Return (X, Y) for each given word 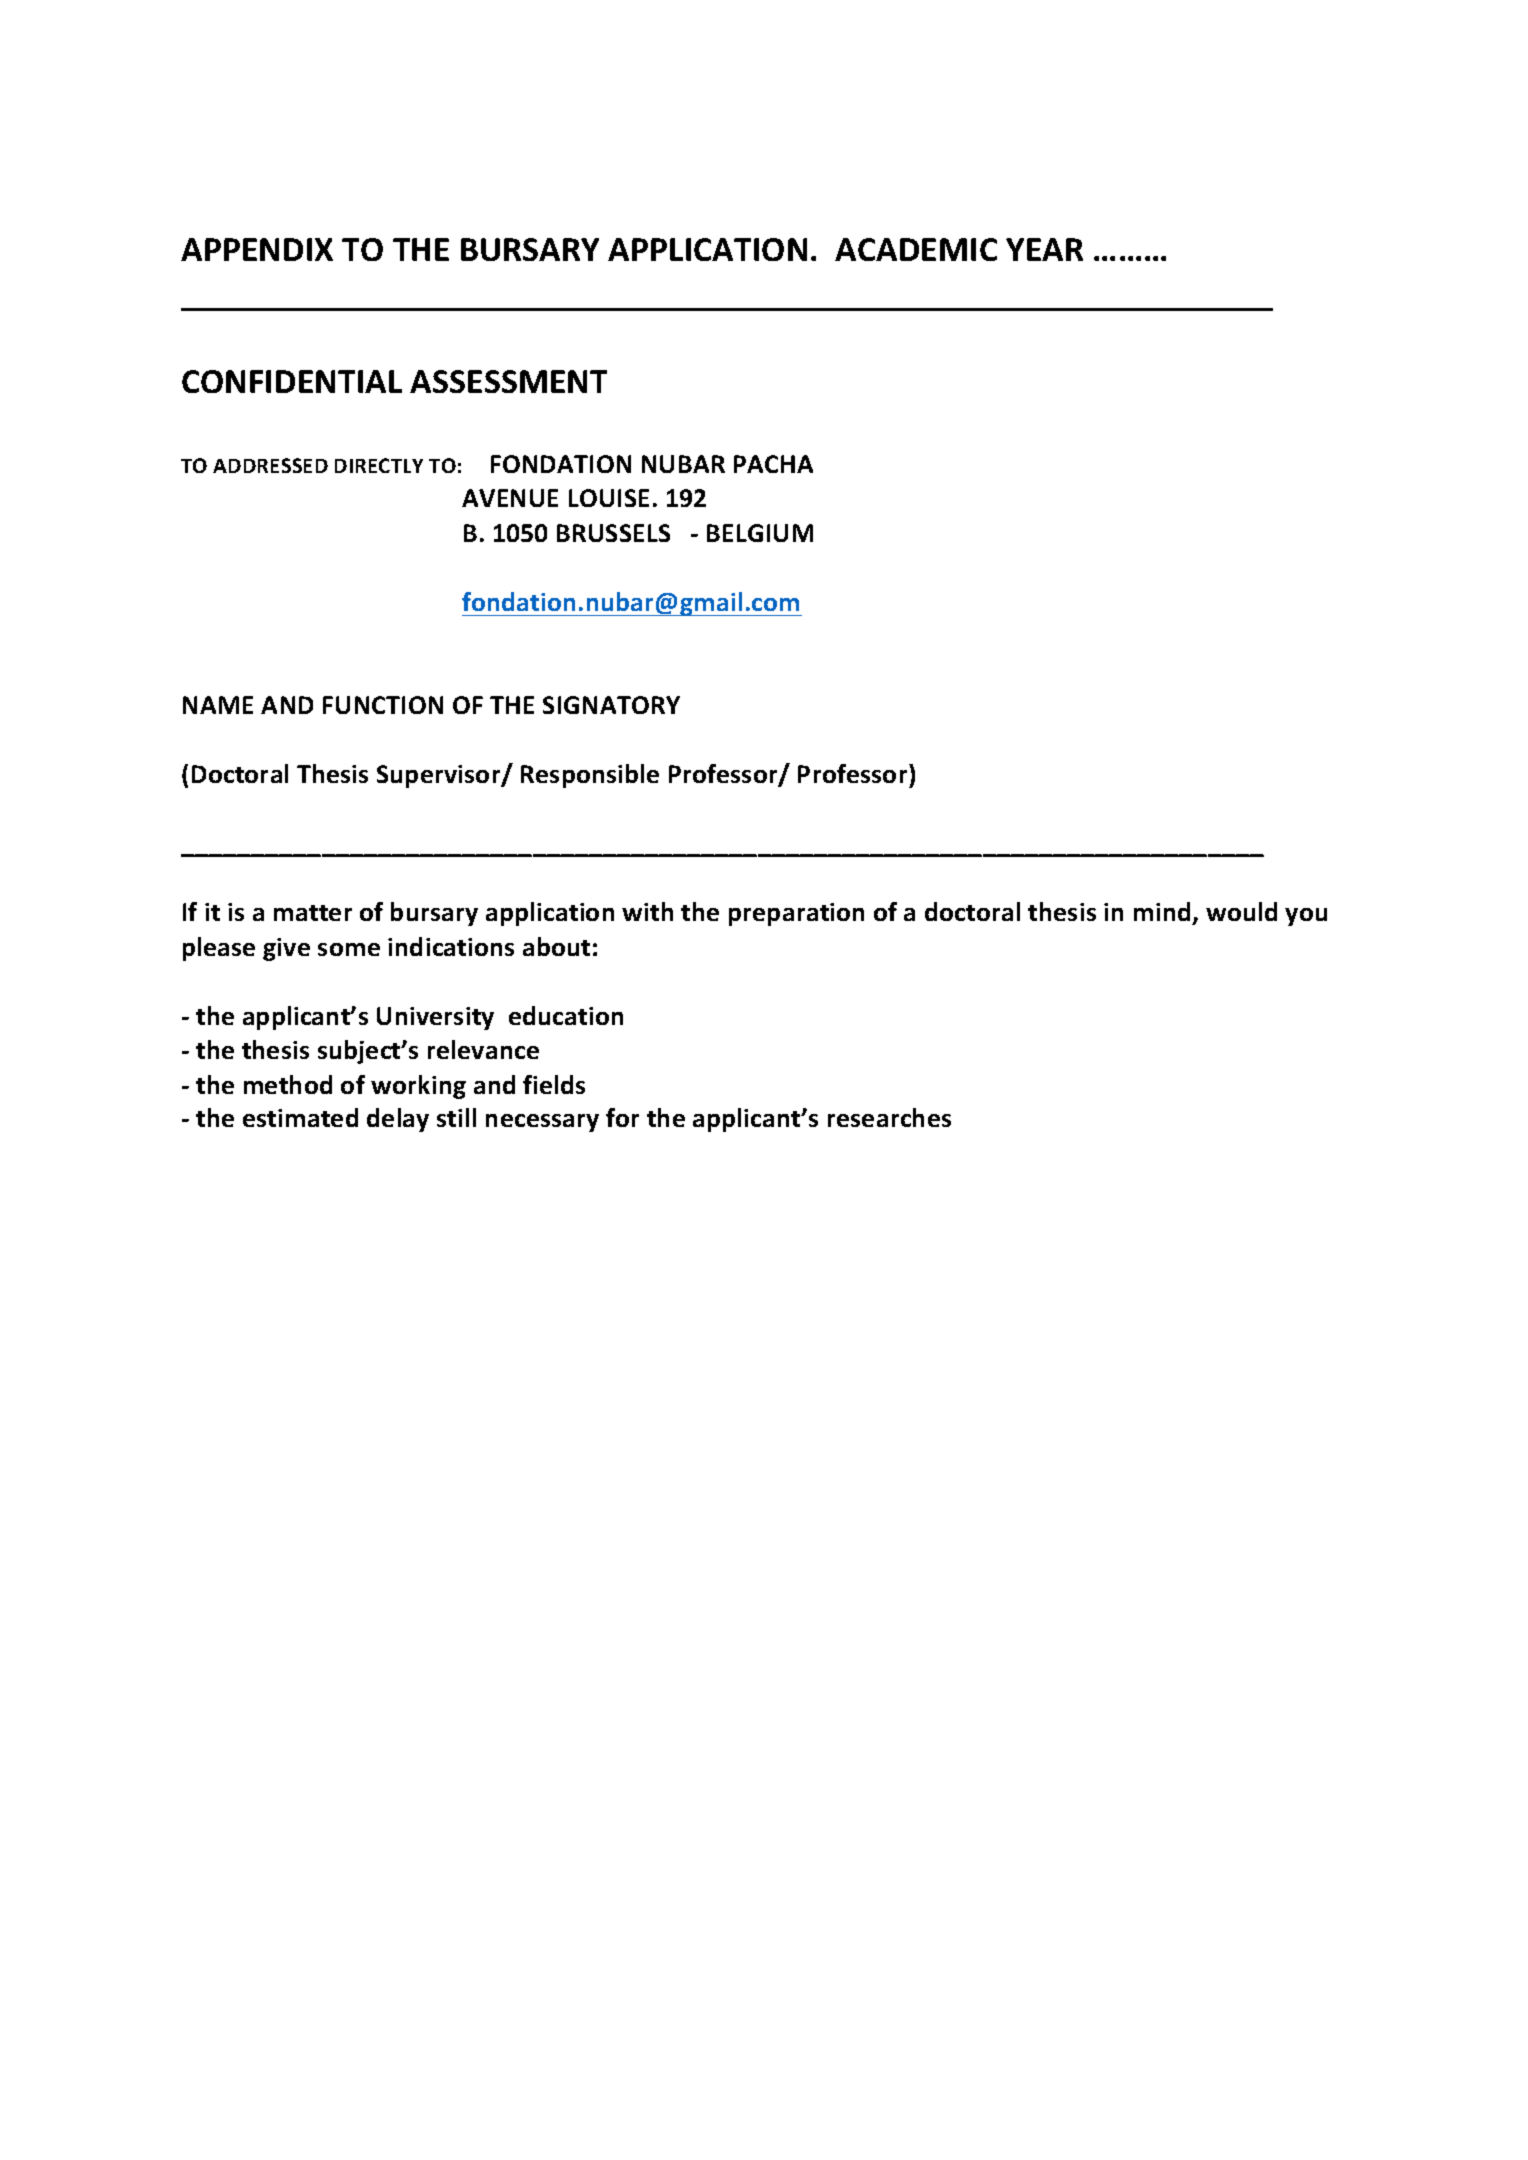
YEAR (1044, 249)
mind (1162, 911)
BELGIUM (760, 533)
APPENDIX (257, 249)
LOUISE (609, 498)
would (1241, 911)
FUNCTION (383, 705)
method (288, 1084)
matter (313, 913)
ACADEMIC (916, 249)
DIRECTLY (379, 465)
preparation (796, 914)
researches (889, 1117)
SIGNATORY (611, 705)
